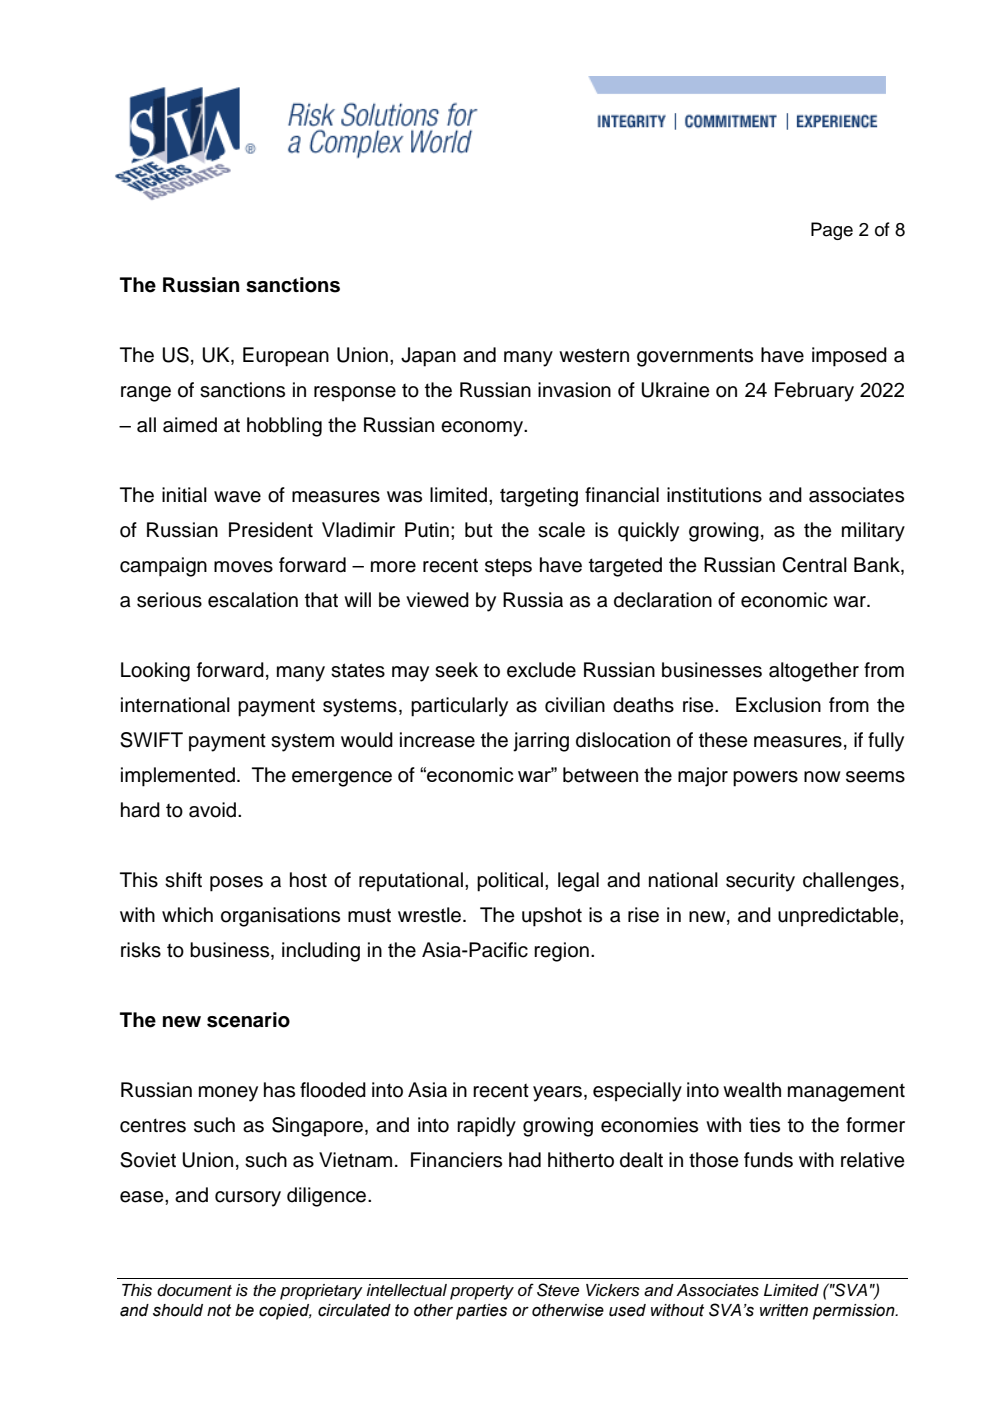 This document has width=1006, height=1423. I want to click on European, so click(286, 357).
